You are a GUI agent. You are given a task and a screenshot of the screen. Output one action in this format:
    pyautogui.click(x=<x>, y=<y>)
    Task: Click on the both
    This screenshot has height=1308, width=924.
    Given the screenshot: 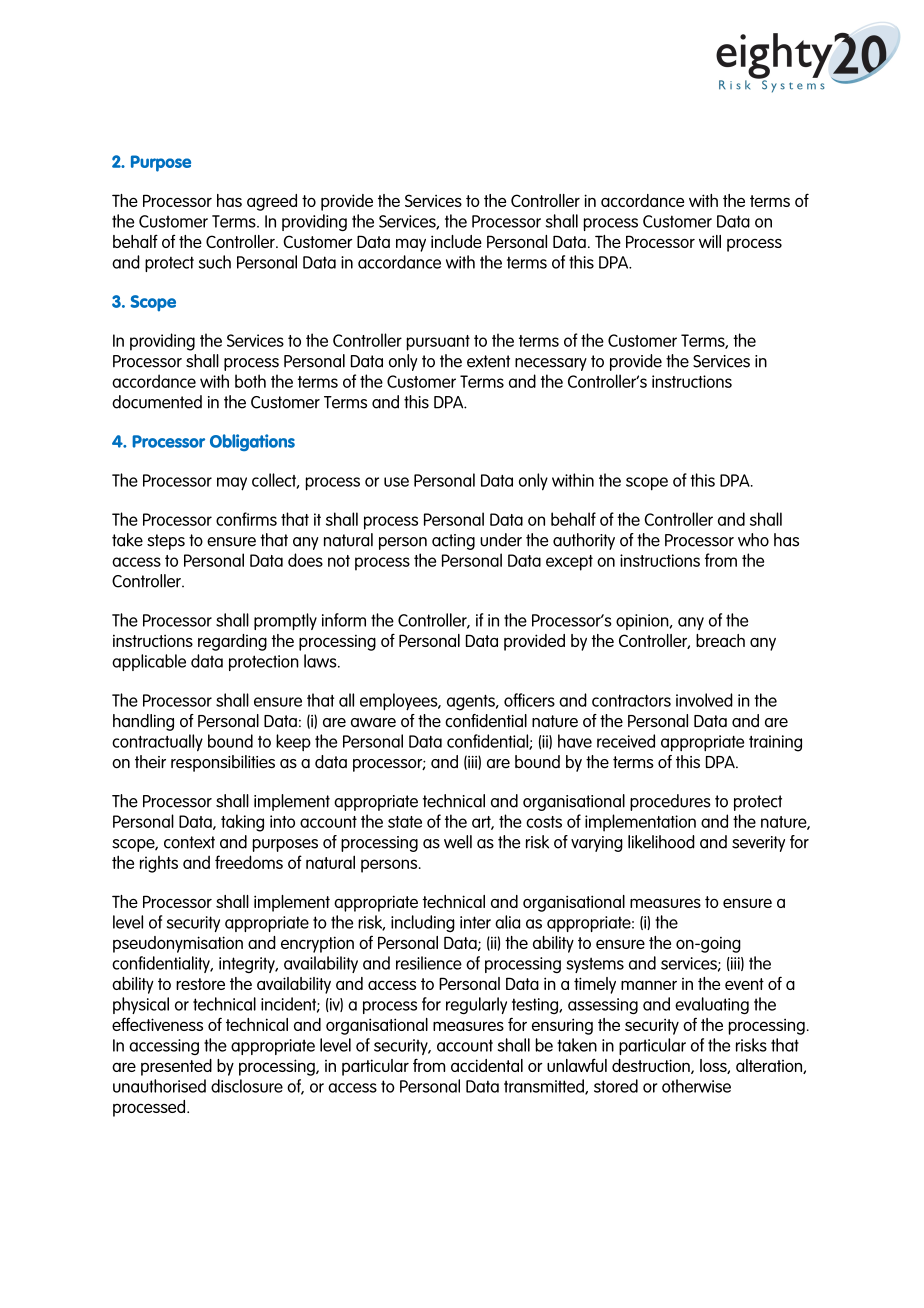 What is the action you would take?
    pyautogui.click(x=250, y=381)
